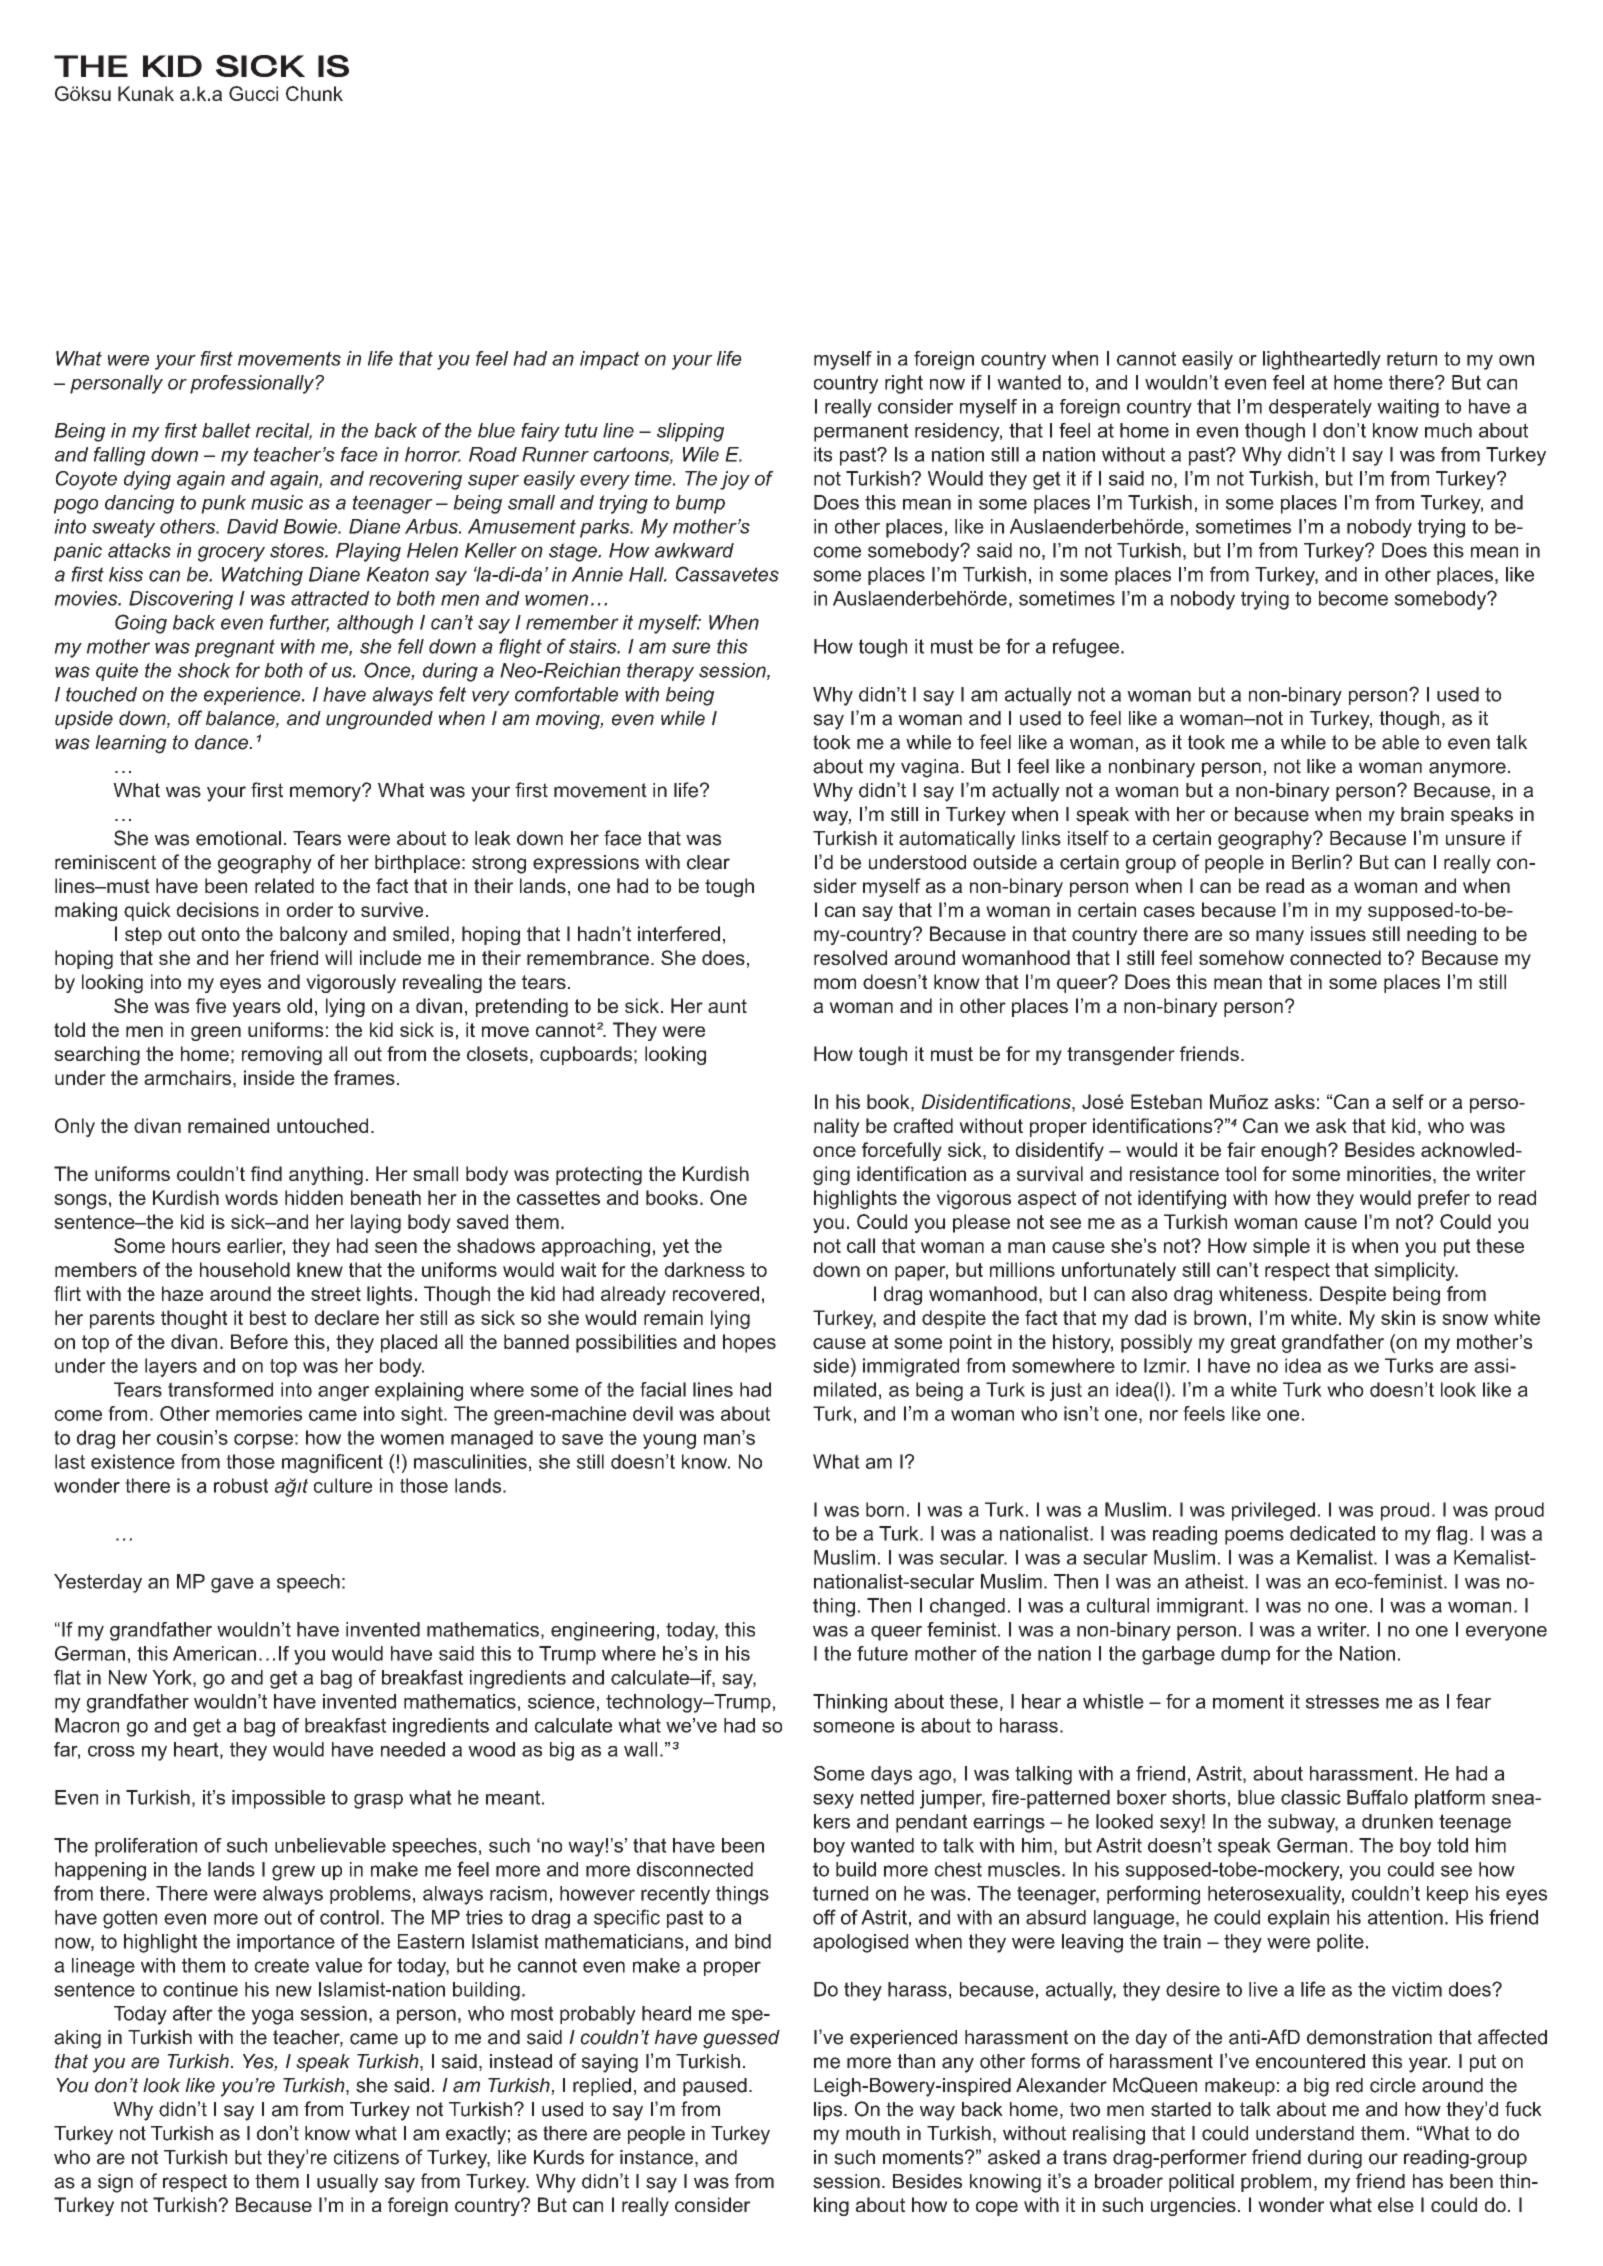 The image size is (1603, 2266). What do you see at coordinates (885, 1509) in the screenshot?
I see `born` at bounding box center [885, 1509].
